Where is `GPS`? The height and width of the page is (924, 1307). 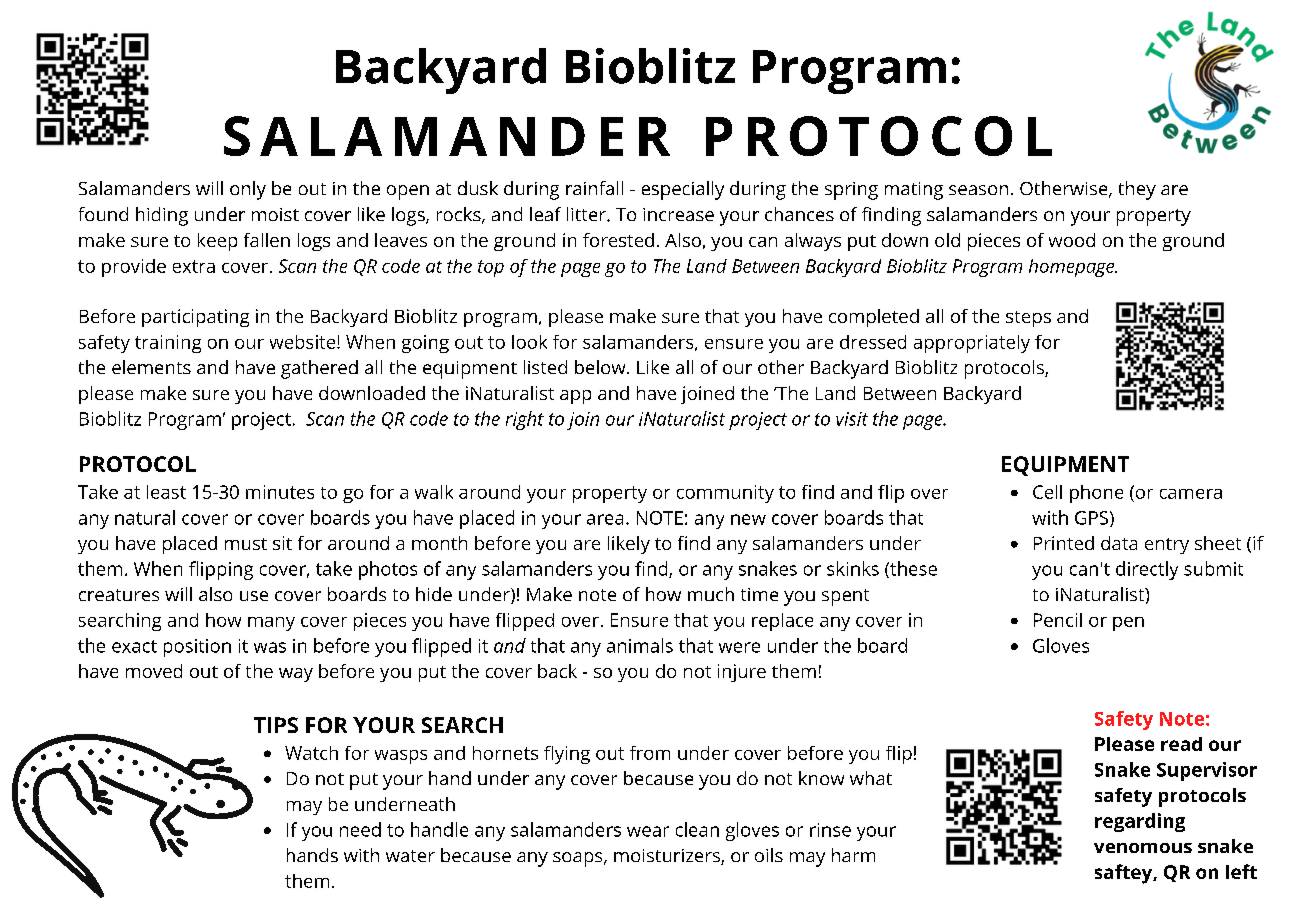
GPS is located at coordinates (1091, 518).
